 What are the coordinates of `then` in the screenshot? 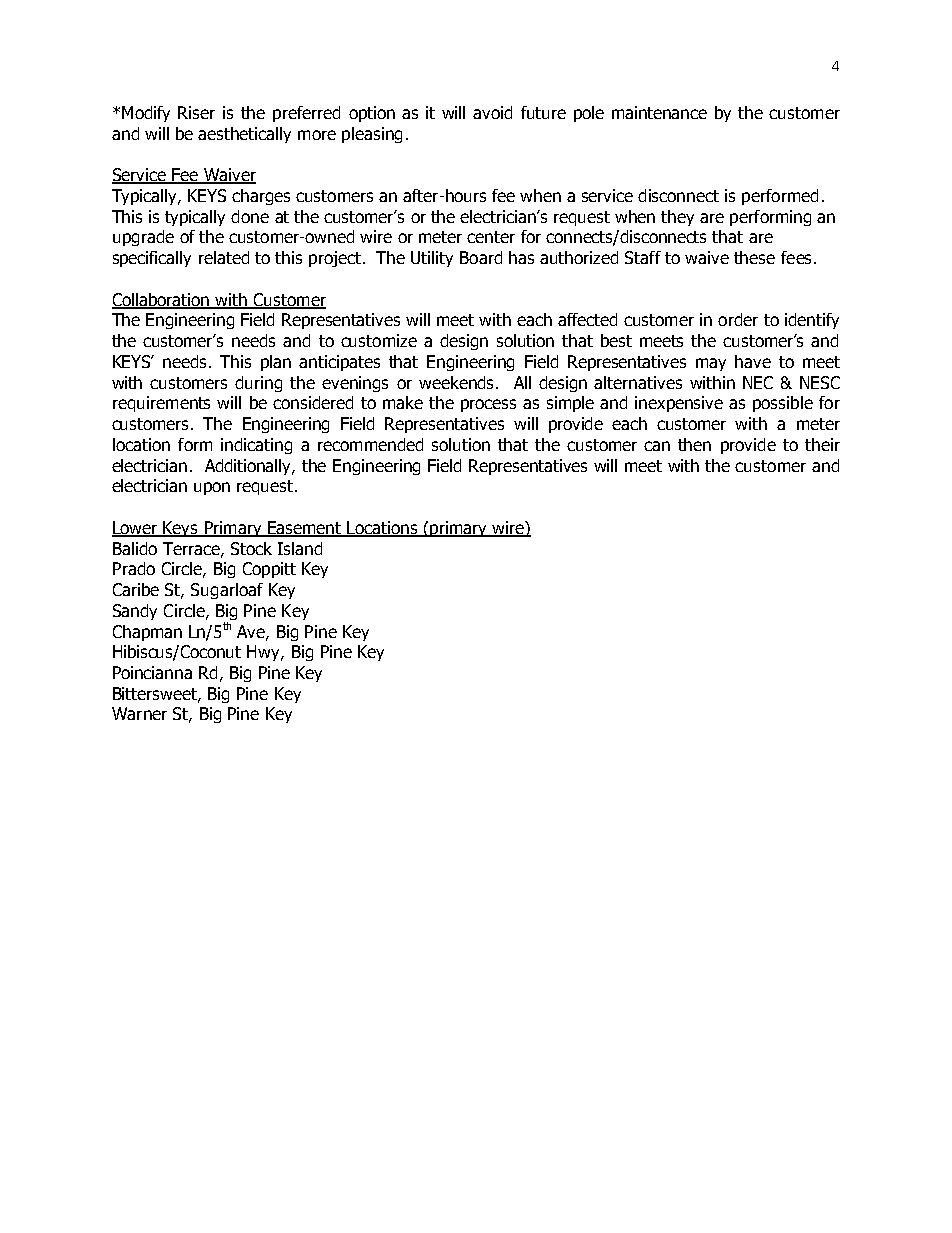 It's located at (694, 444).
